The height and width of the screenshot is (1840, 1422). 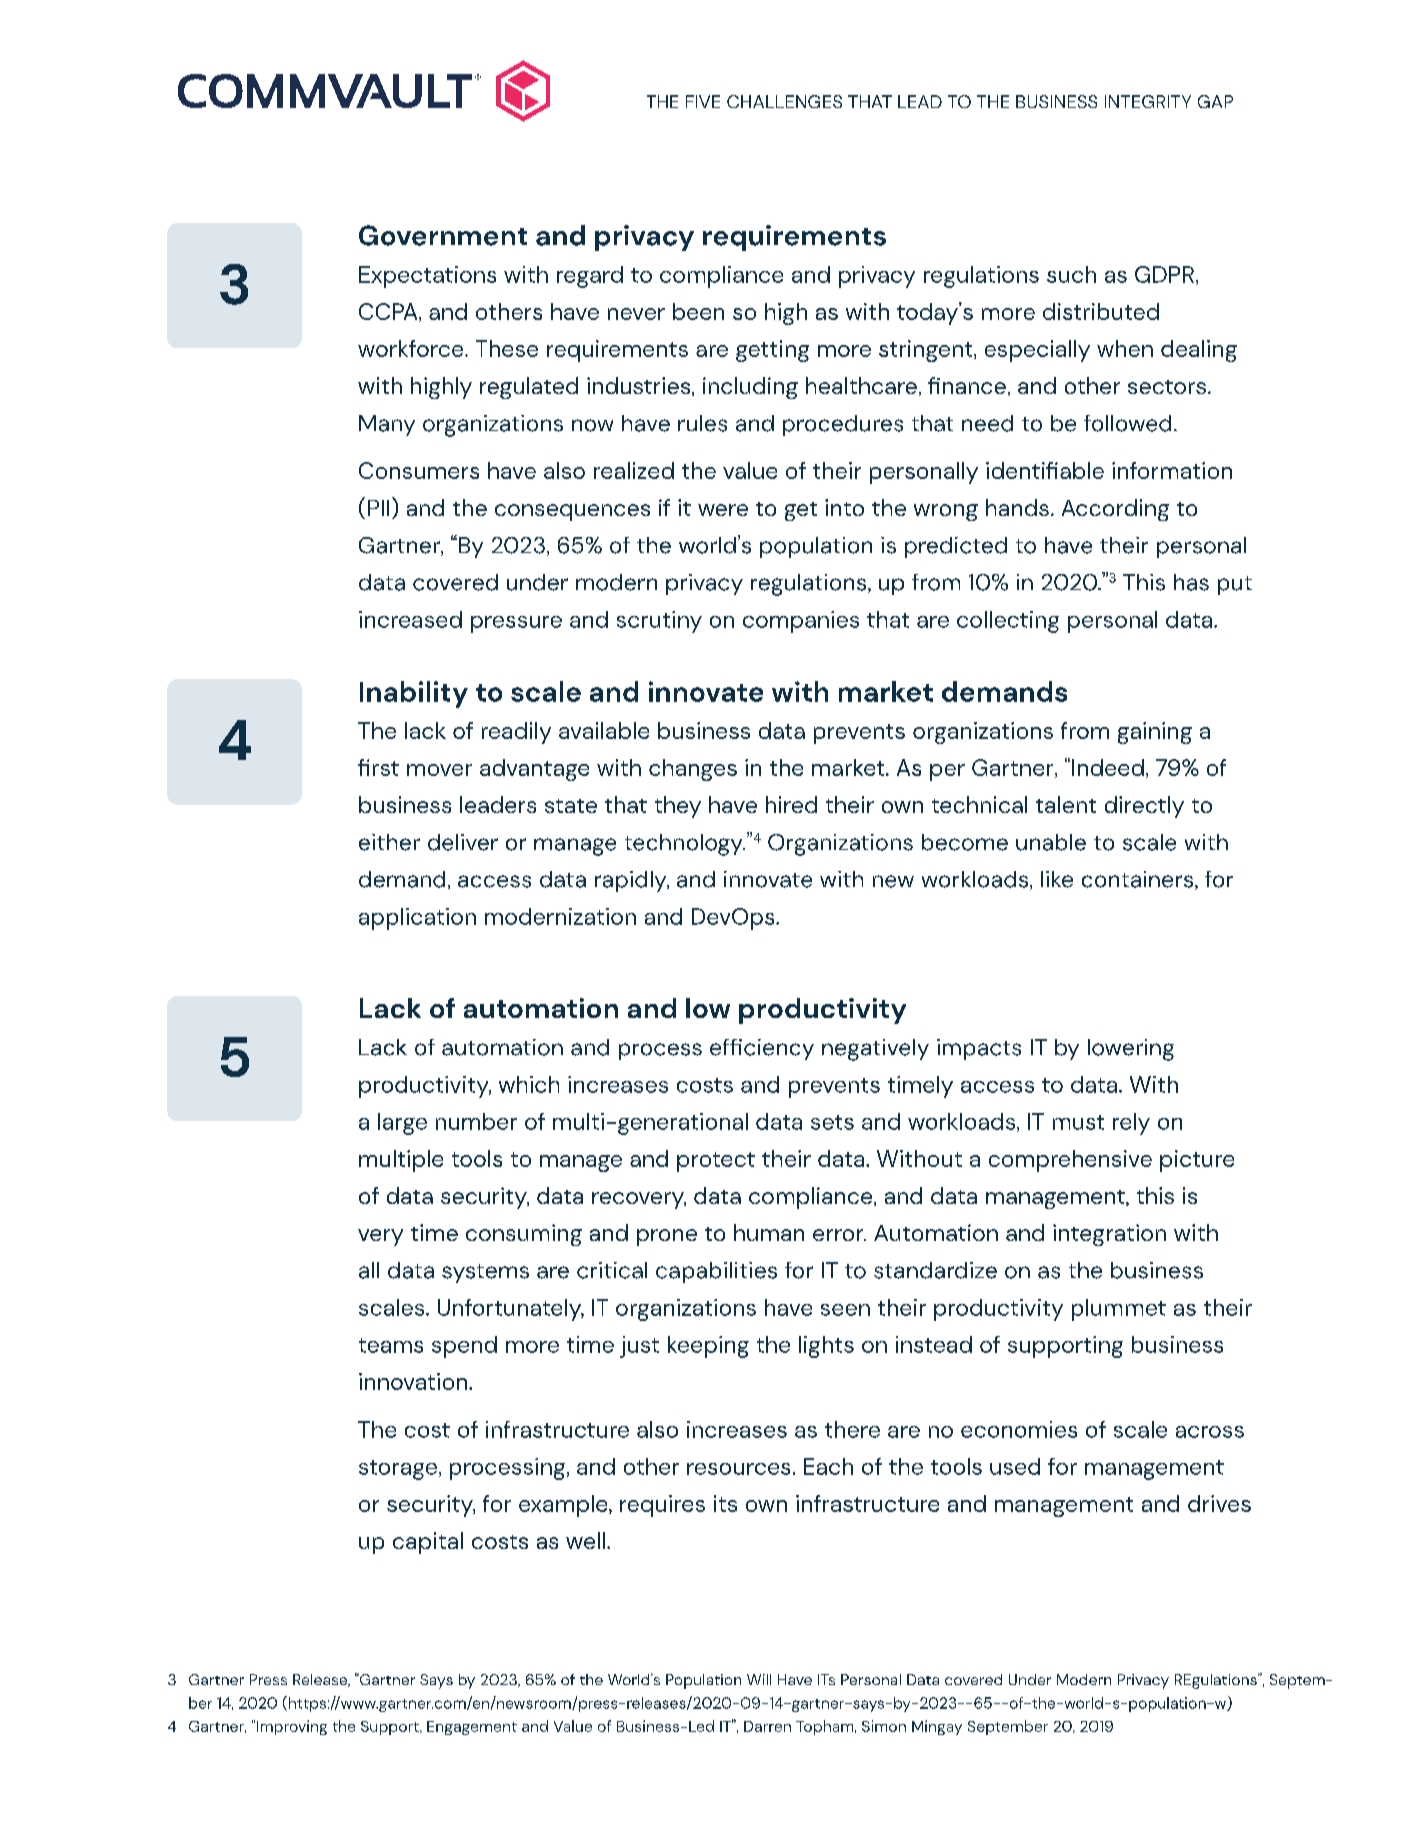 What do you see at coordinates (443, 235) in the screenshot?
I see `Government` at bounding box center [443, 235].
